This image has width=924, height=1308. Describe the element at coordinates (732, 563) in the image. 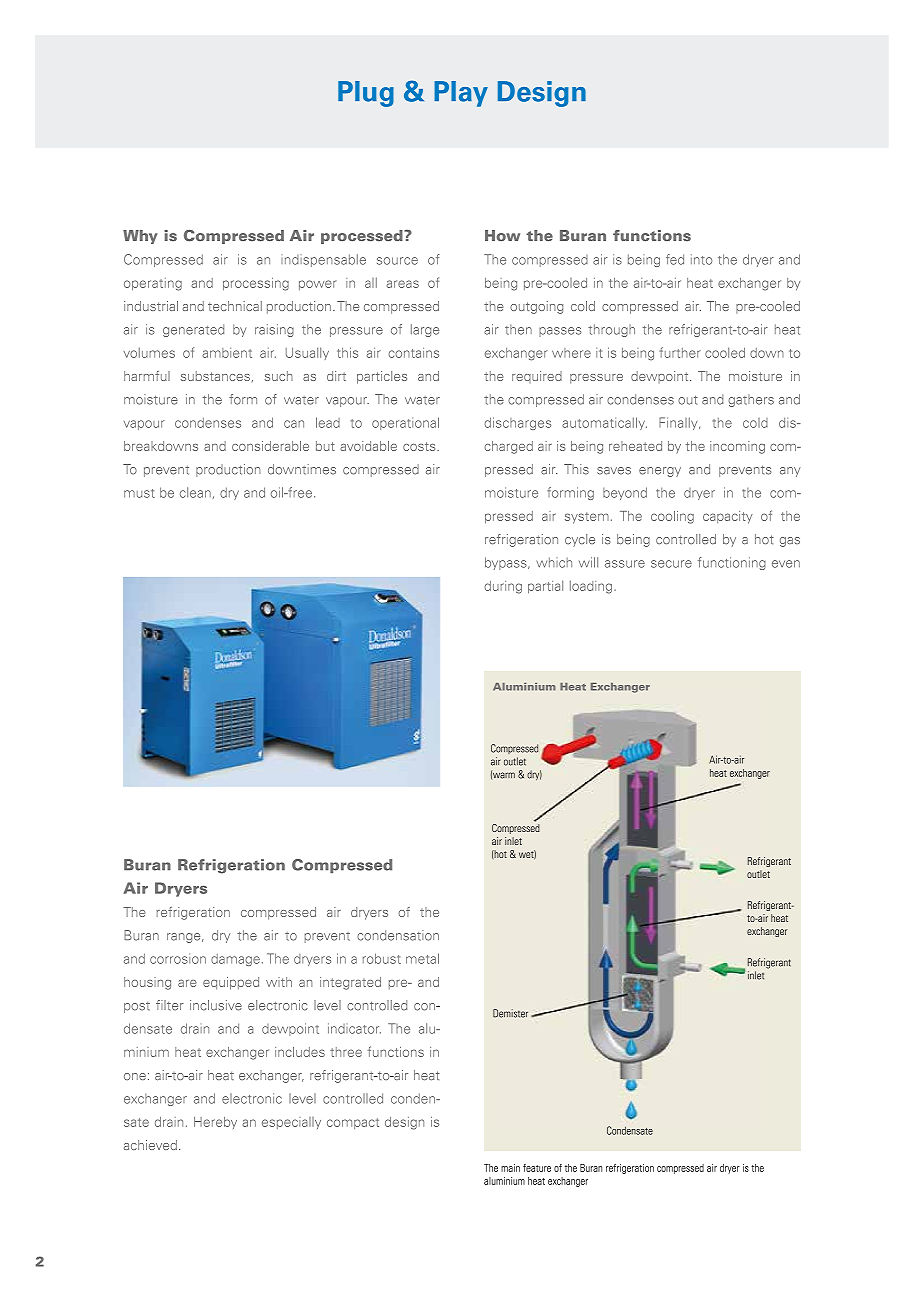

I see `functioning` at that location.
